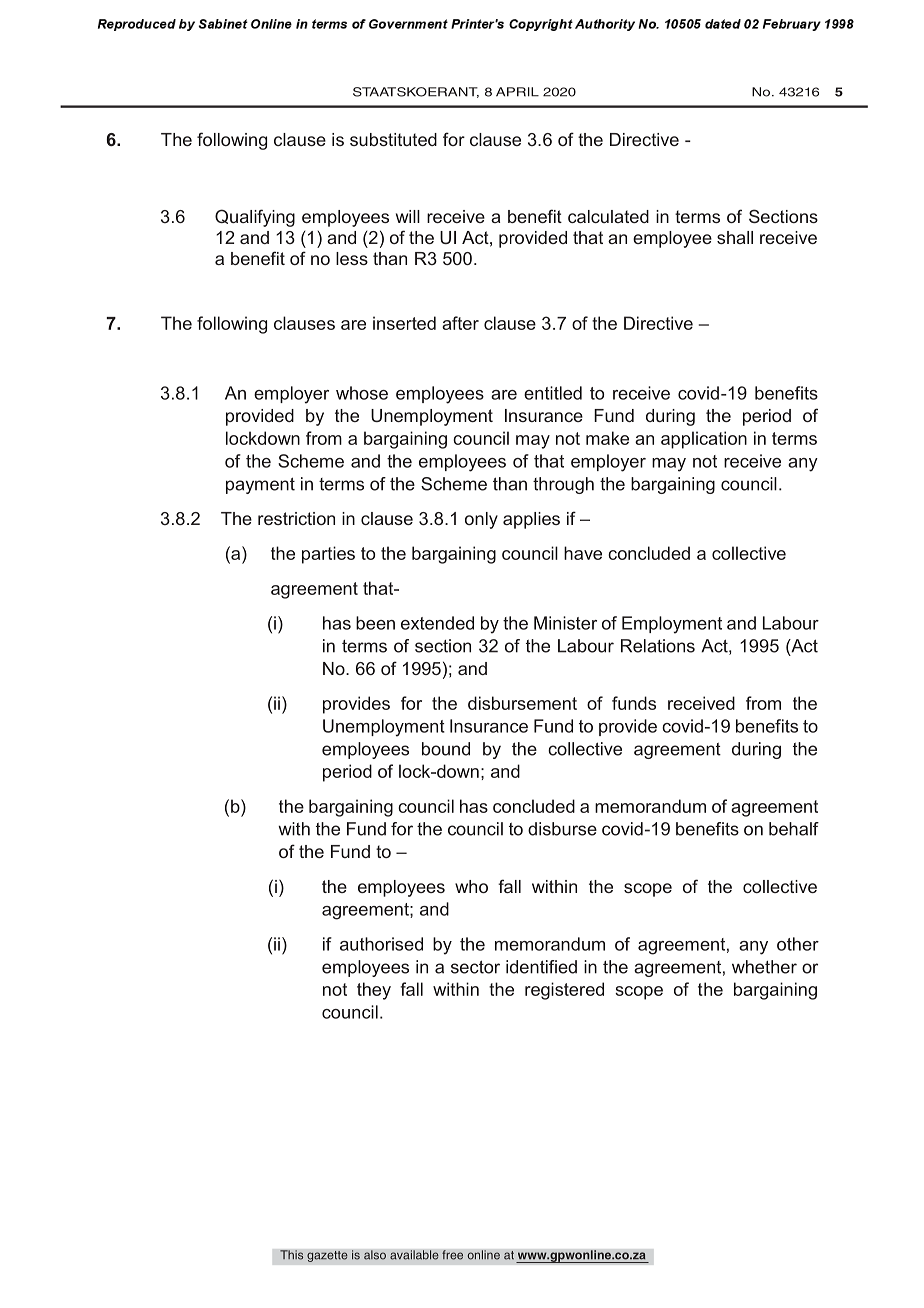 This screenshot has height=1308, width=924. I want to click on authorised, so click(381, 944).
